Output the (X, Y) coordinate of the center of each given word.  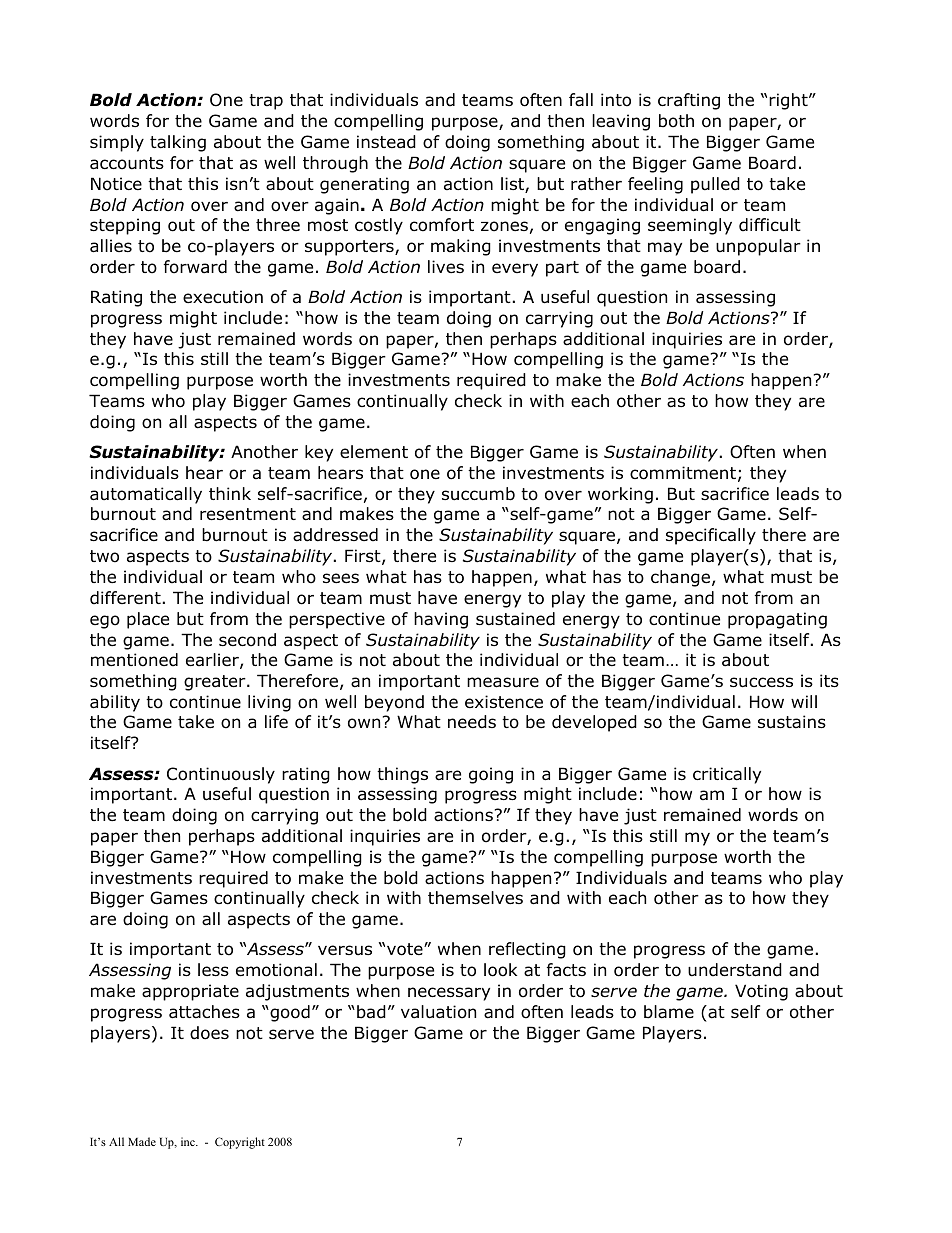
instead (386, 142)
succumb (478, 494)
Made (142, 1141)
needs (472, 722)
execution (223, 297)
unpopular (758, 247)
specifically (711, 536)
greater (216, 683)
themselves (475, 898)
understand (735, 970)
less (213, 969)
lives (446, 267)
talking (178, 143)
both (676, 121)
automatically (146, 495)
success (761, 682)
